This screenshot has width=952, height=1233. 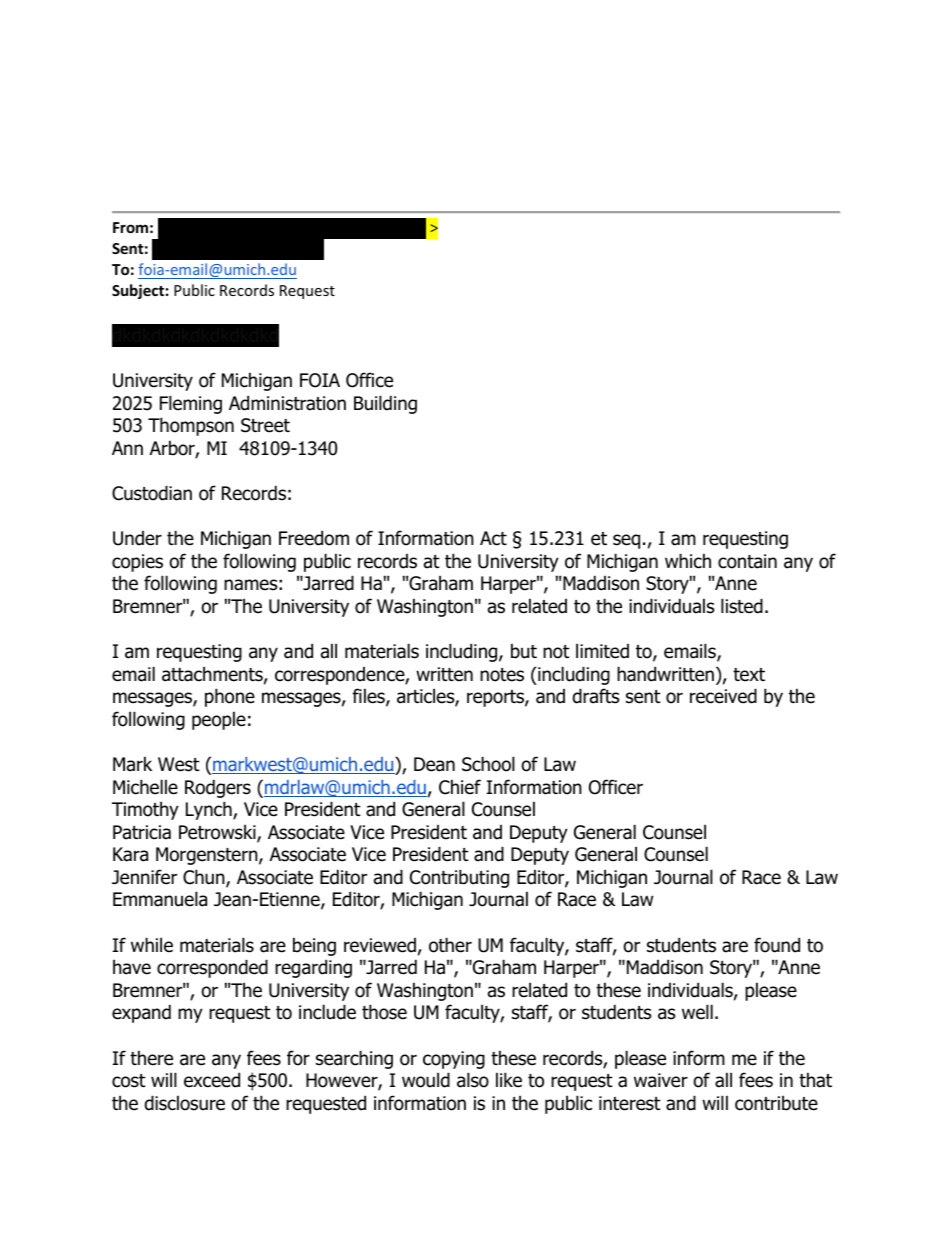 I want to click on Building, so click(x=385, y=404).
